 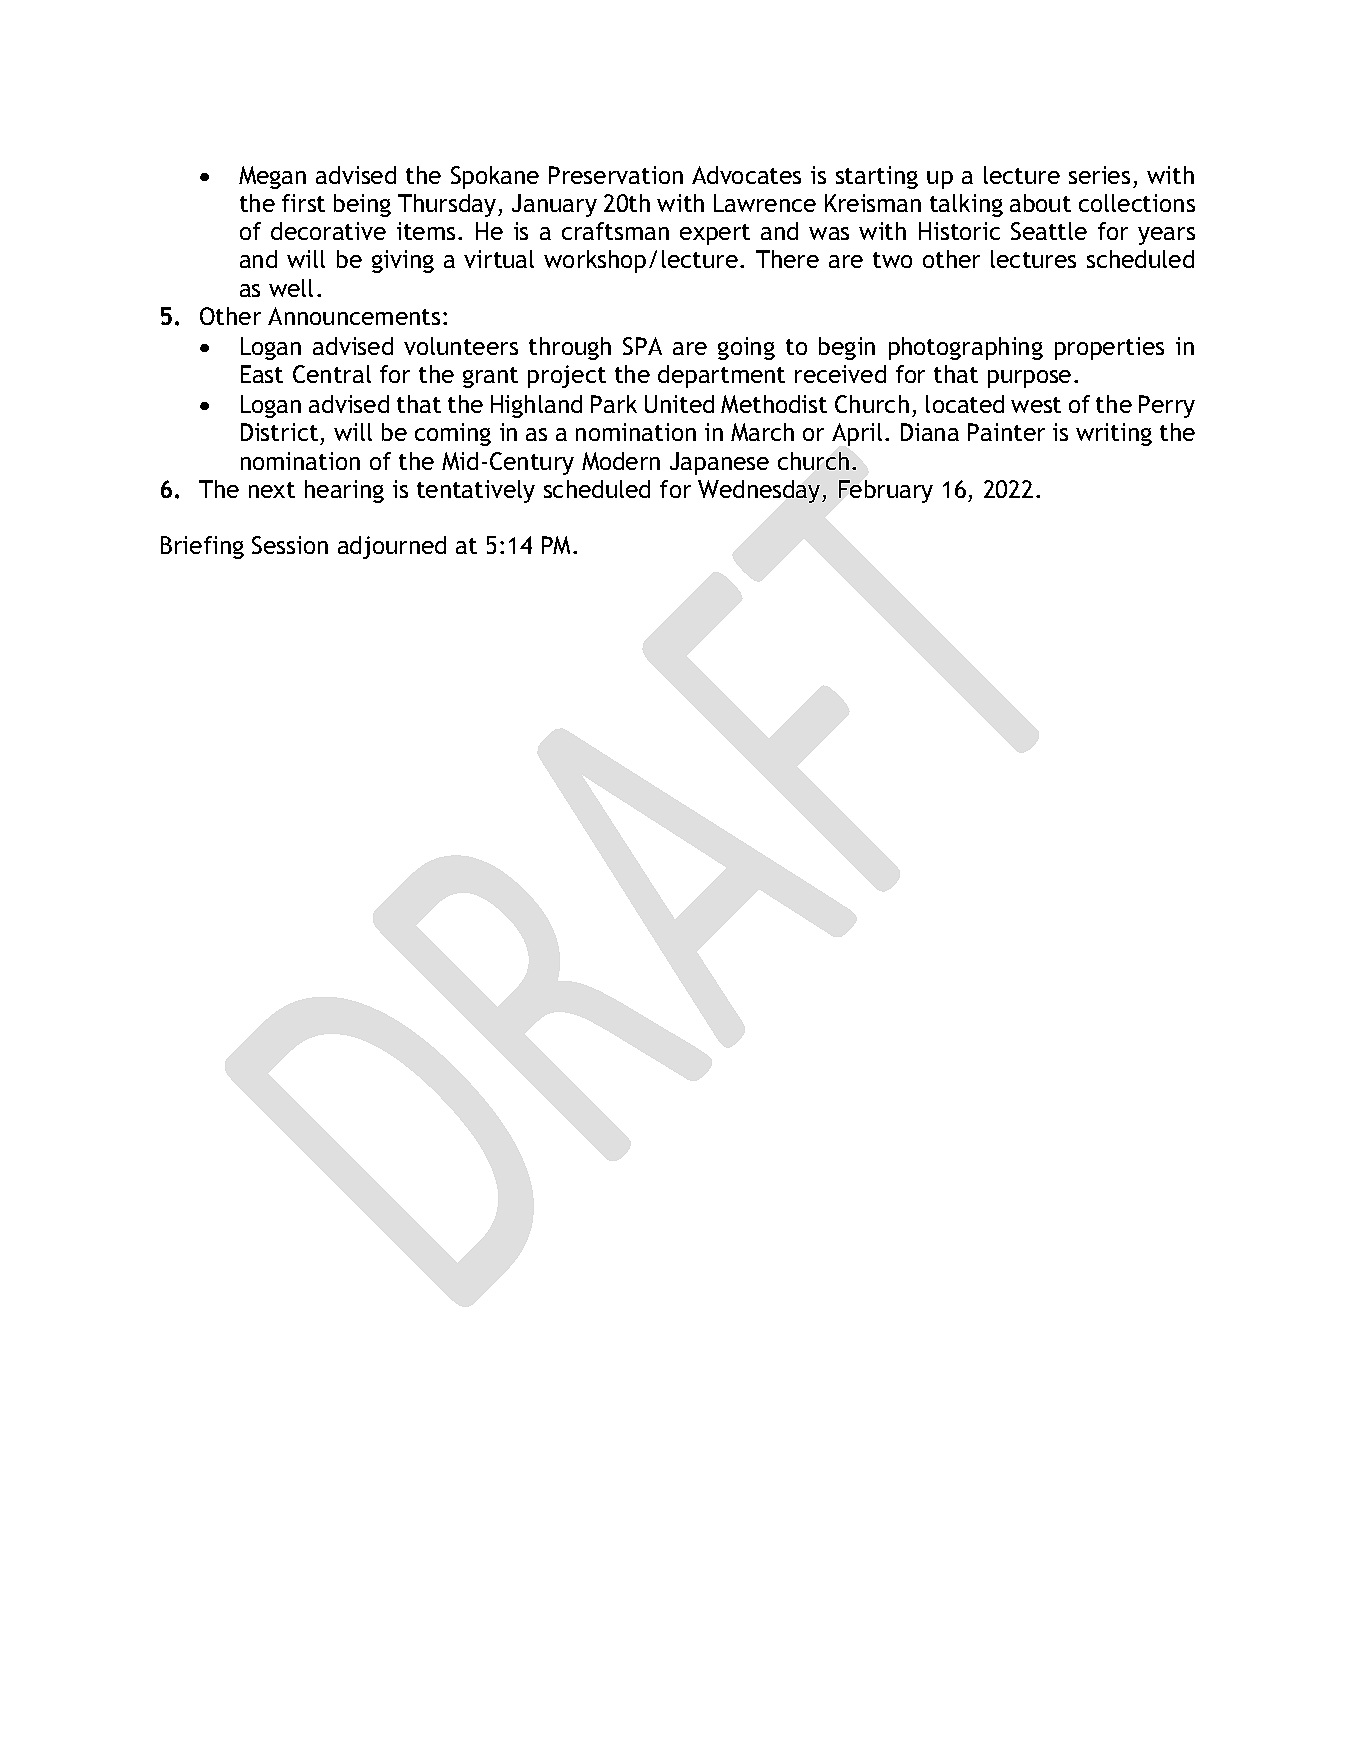 I want to click on Announcements, so click(x=354, y=316).
